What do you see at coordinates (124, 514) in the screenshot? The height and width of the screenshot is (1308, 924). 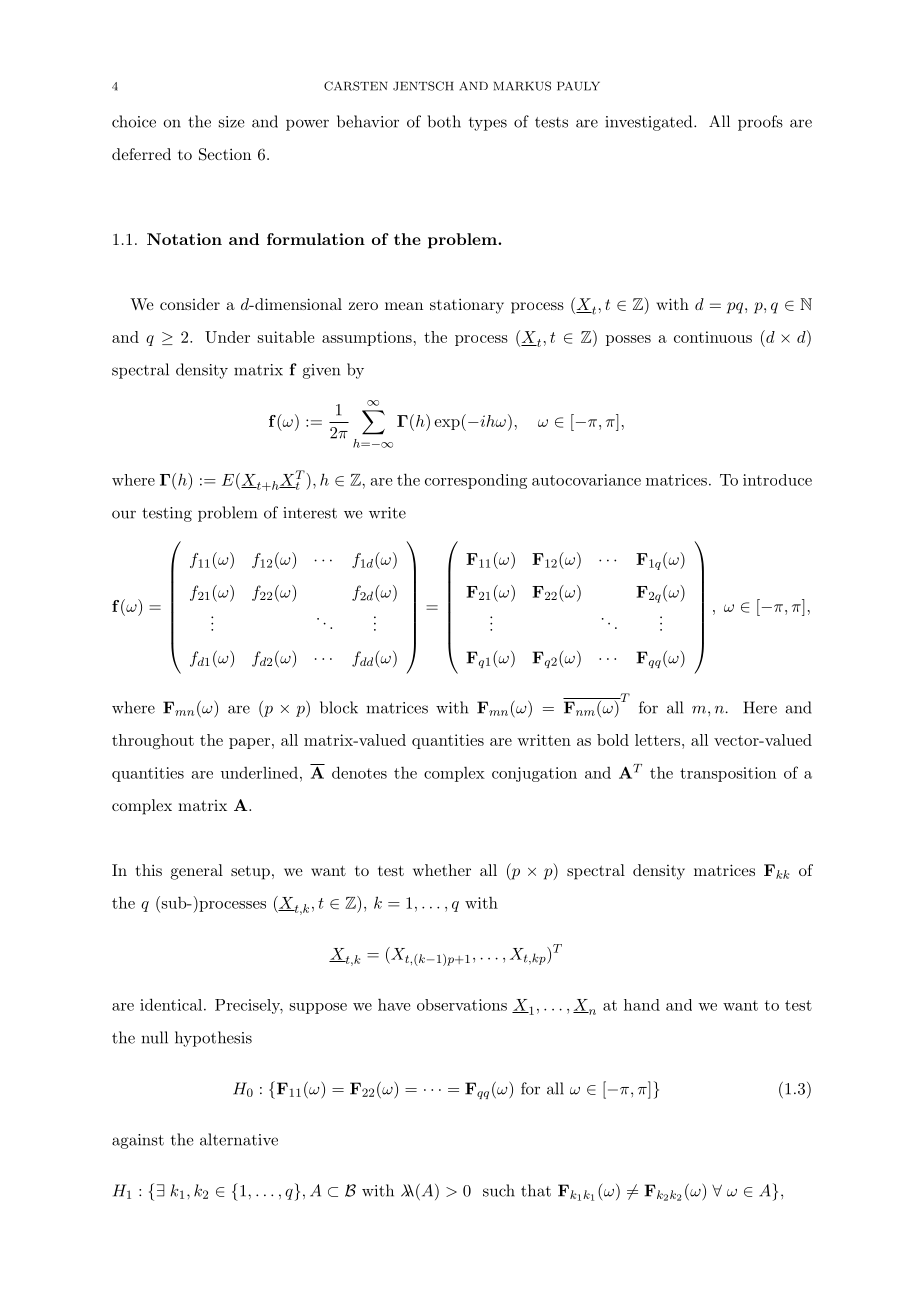 I see `our` at bounding box center [124, 514].
